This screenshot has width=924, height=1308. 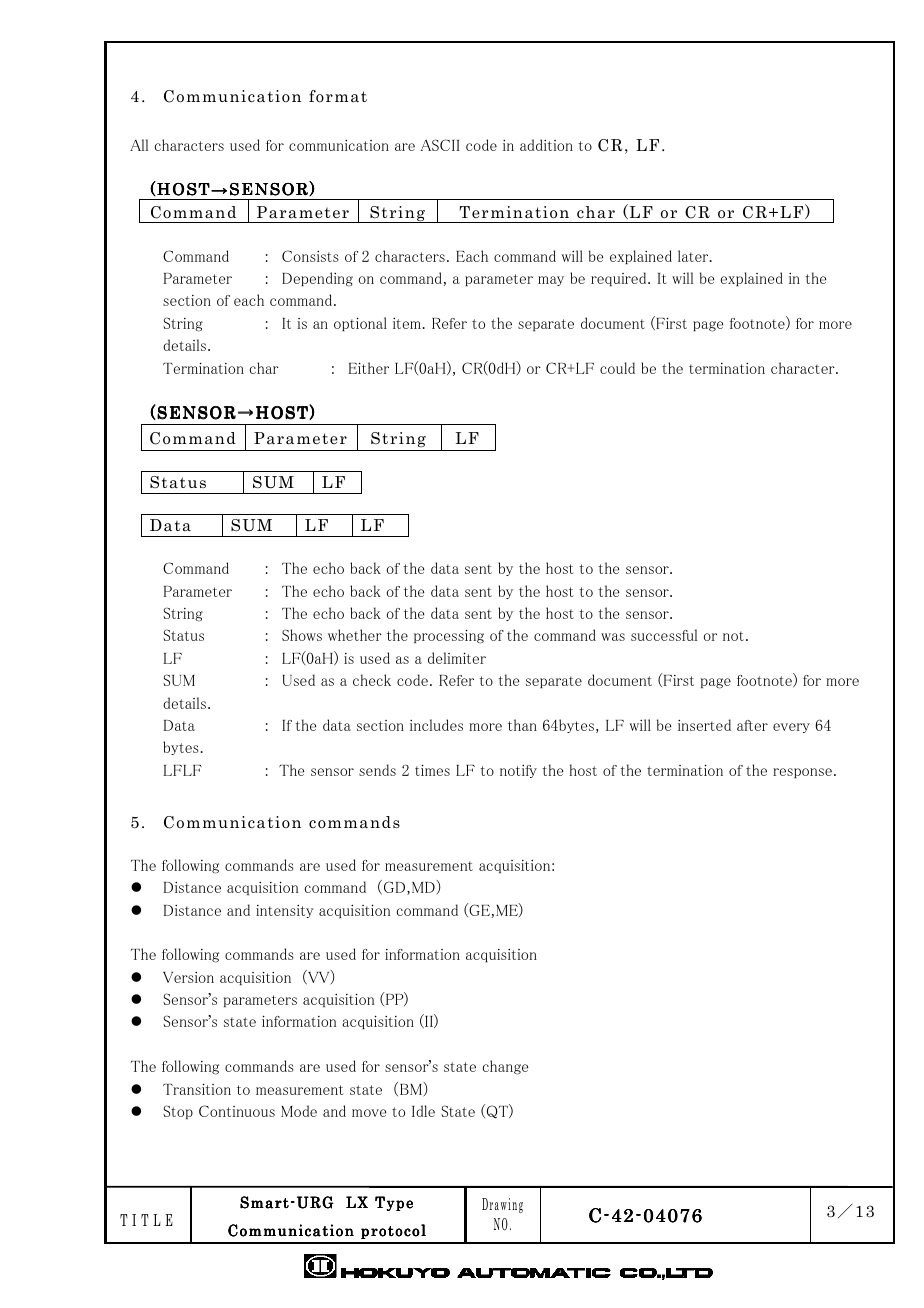 I want to click on inserted, so click(x=704, y=725).
